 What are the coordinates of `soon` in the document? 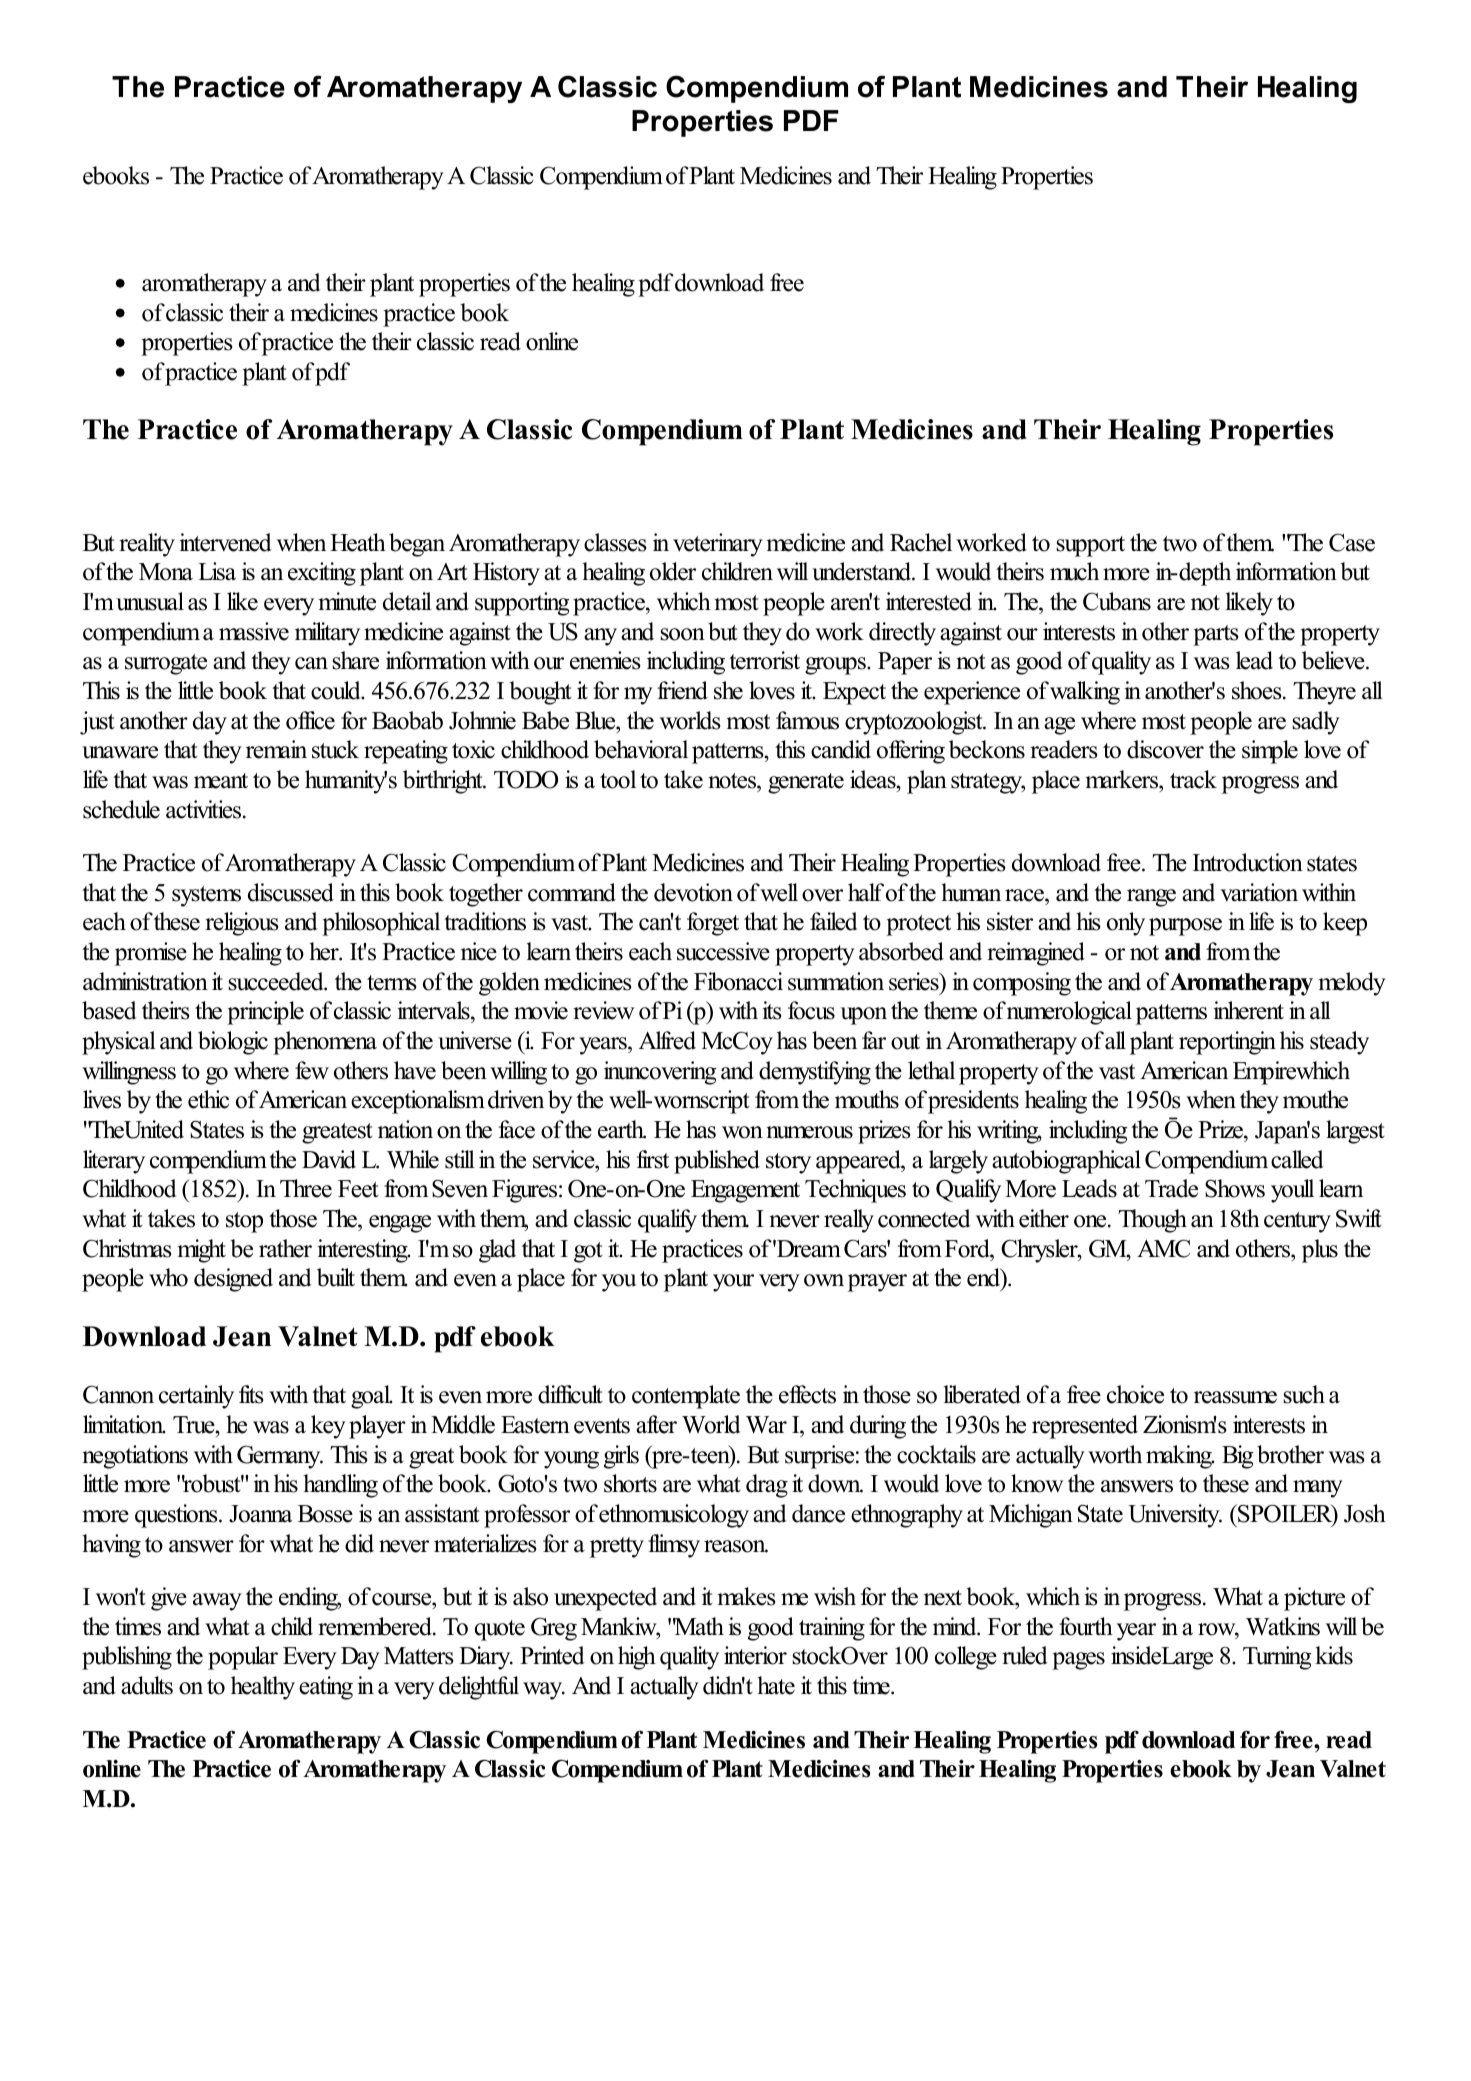 It's located at (682, 634).
